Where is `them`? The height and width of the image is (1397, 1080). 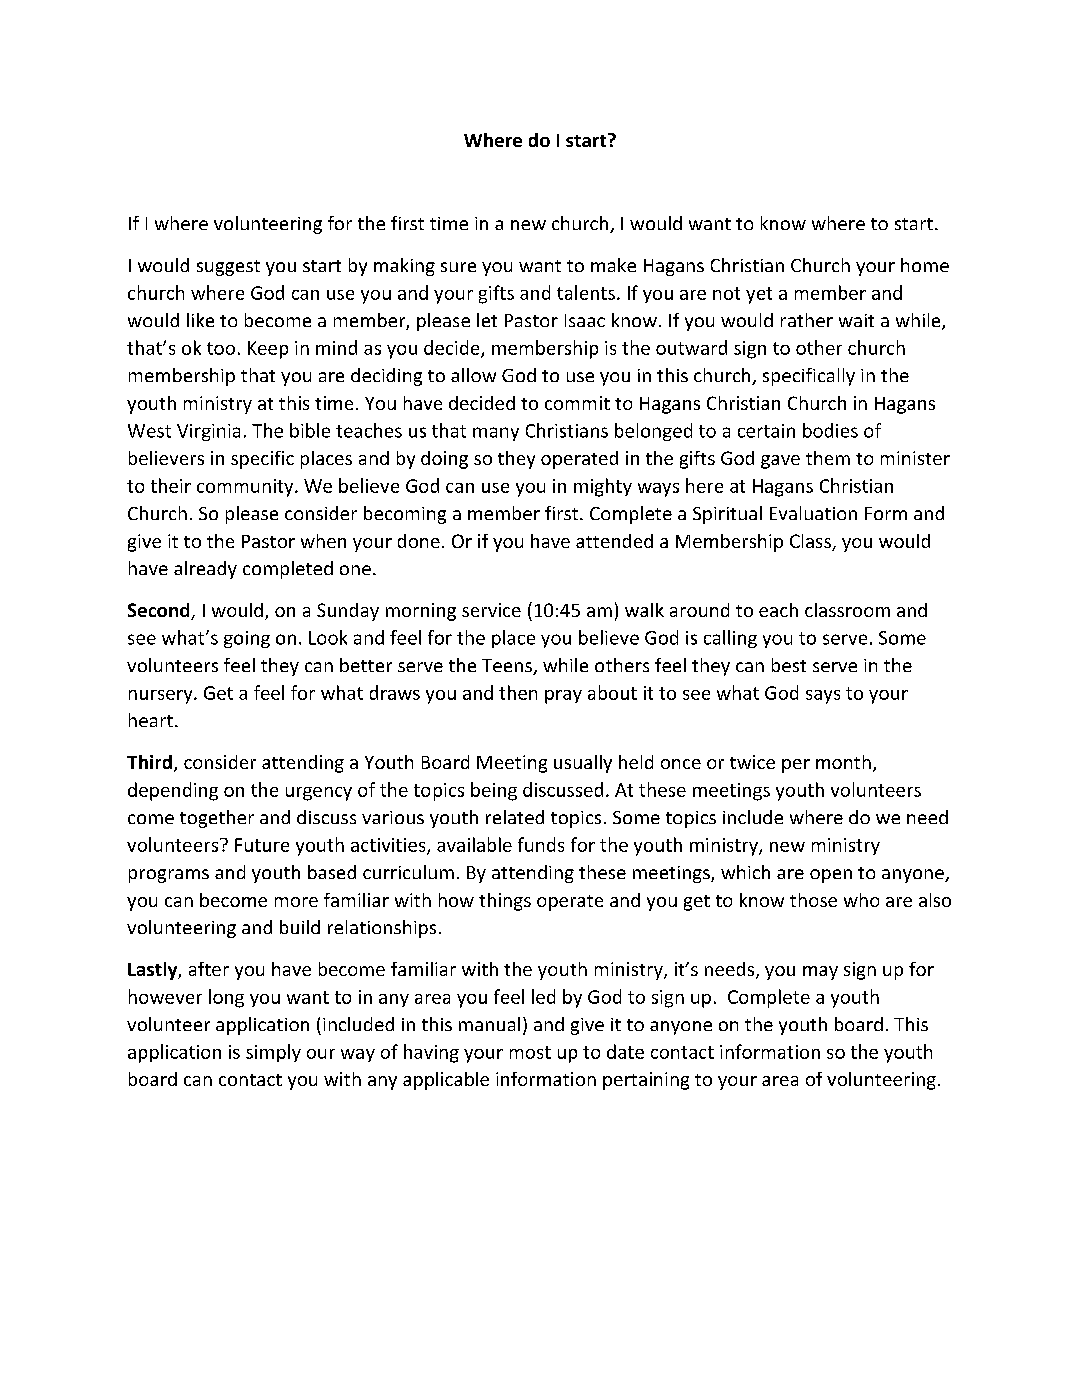
them is located at coordinates (828, 458).
